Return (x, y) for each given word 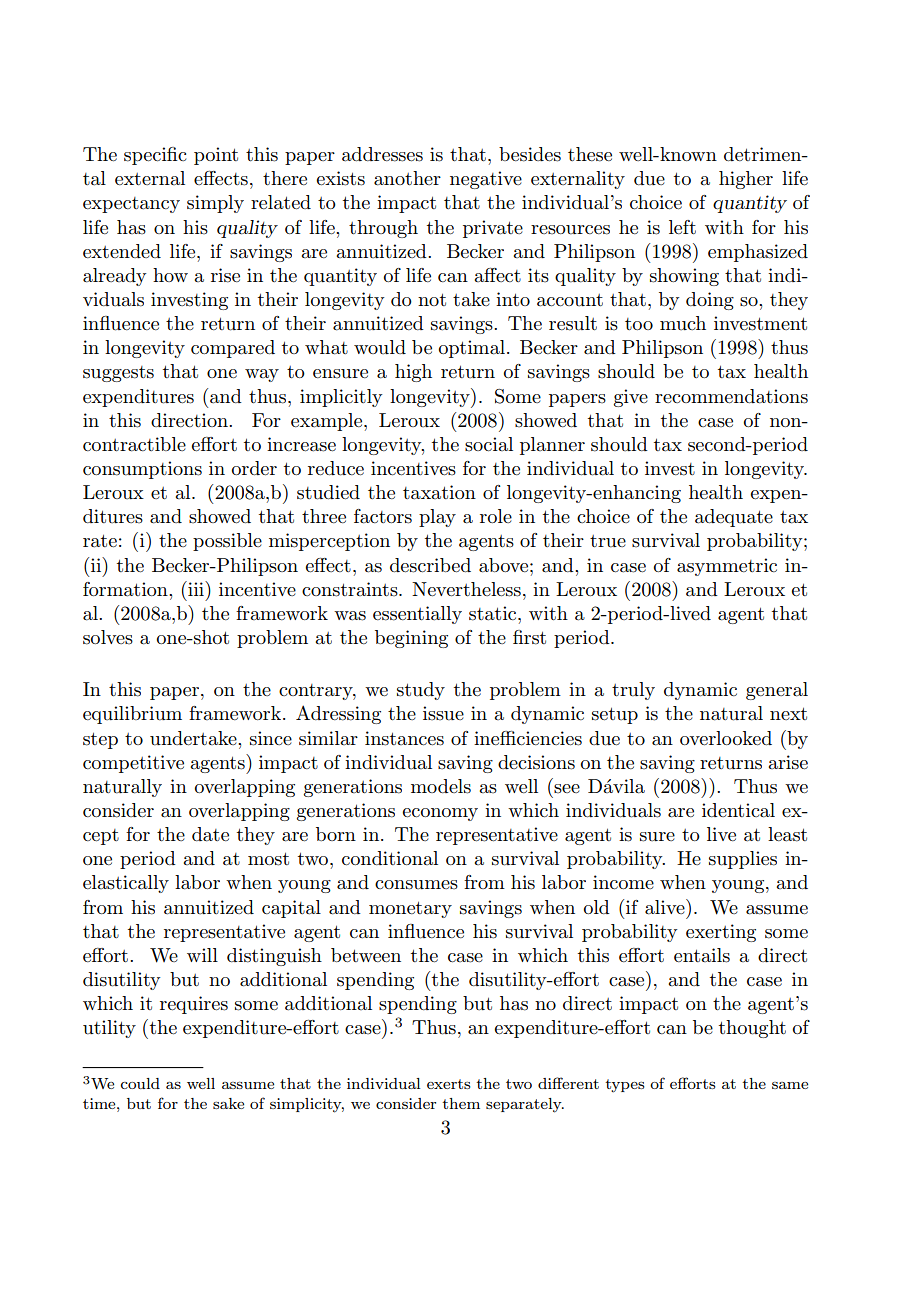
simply (215, 204)
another (407, 178)
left (682, 227)
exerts (448, 1084)
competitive (133, 764)
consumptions (142, 470)
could (140, 1083)
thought (752, 1029)
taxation (439, 492)
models (441, 786)
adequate (734, 518)
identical (738, 810)
